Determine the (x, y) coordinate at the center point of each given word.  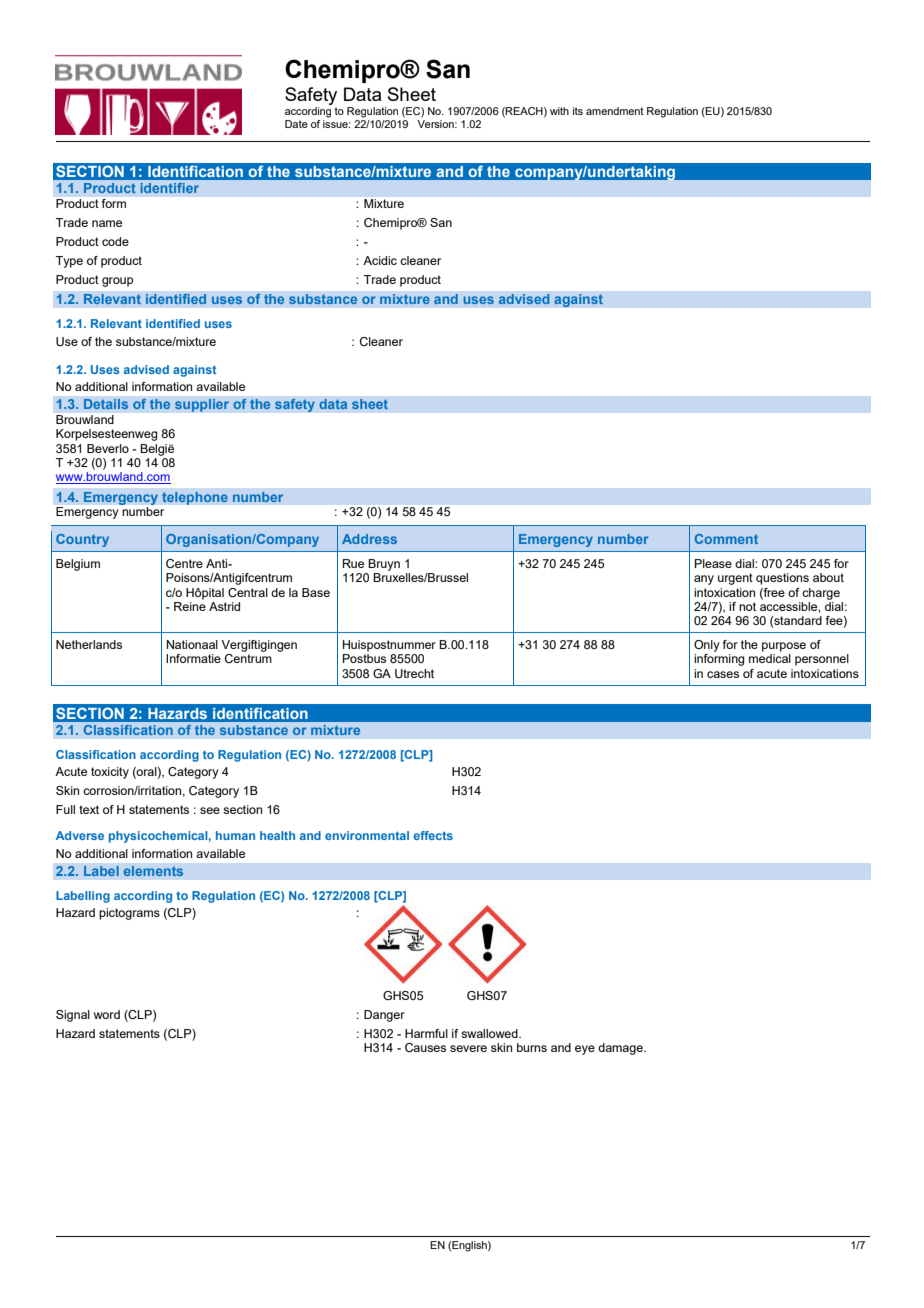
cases (723, 674)
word (107, 1014)
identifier (170, 188)
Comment (726, 539)
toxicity (110, 773)
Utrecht (414, 673)
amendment (615, 111)
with (559, 111)
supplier (202, 405)
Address (369, 539)
